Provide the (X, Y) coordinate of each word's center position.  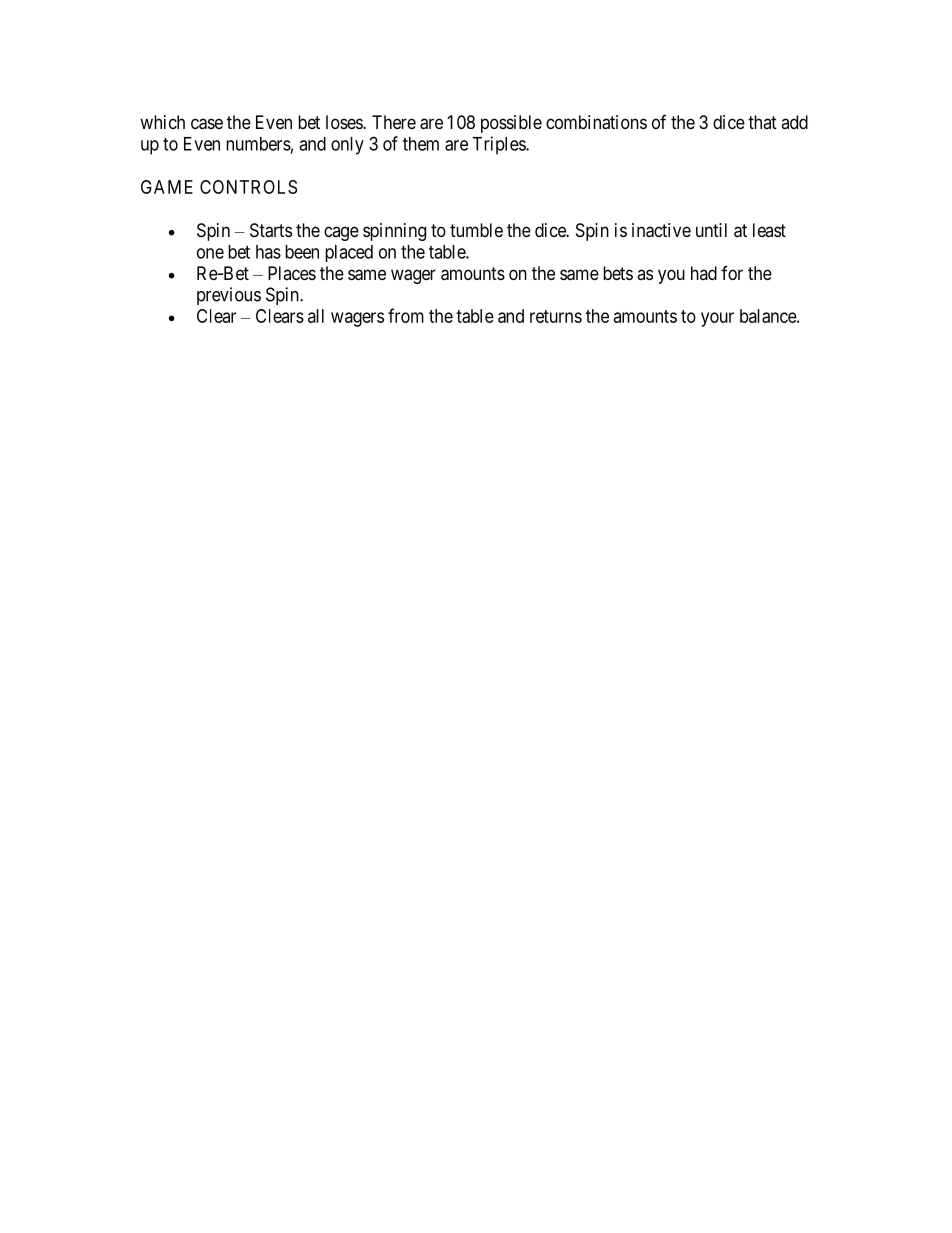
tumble (476, 230)
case (207, 124)
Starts (271, 230)
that (762, 122)
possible (511, 124)
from (406, 315)
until (711, 230)
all (316, 316)
